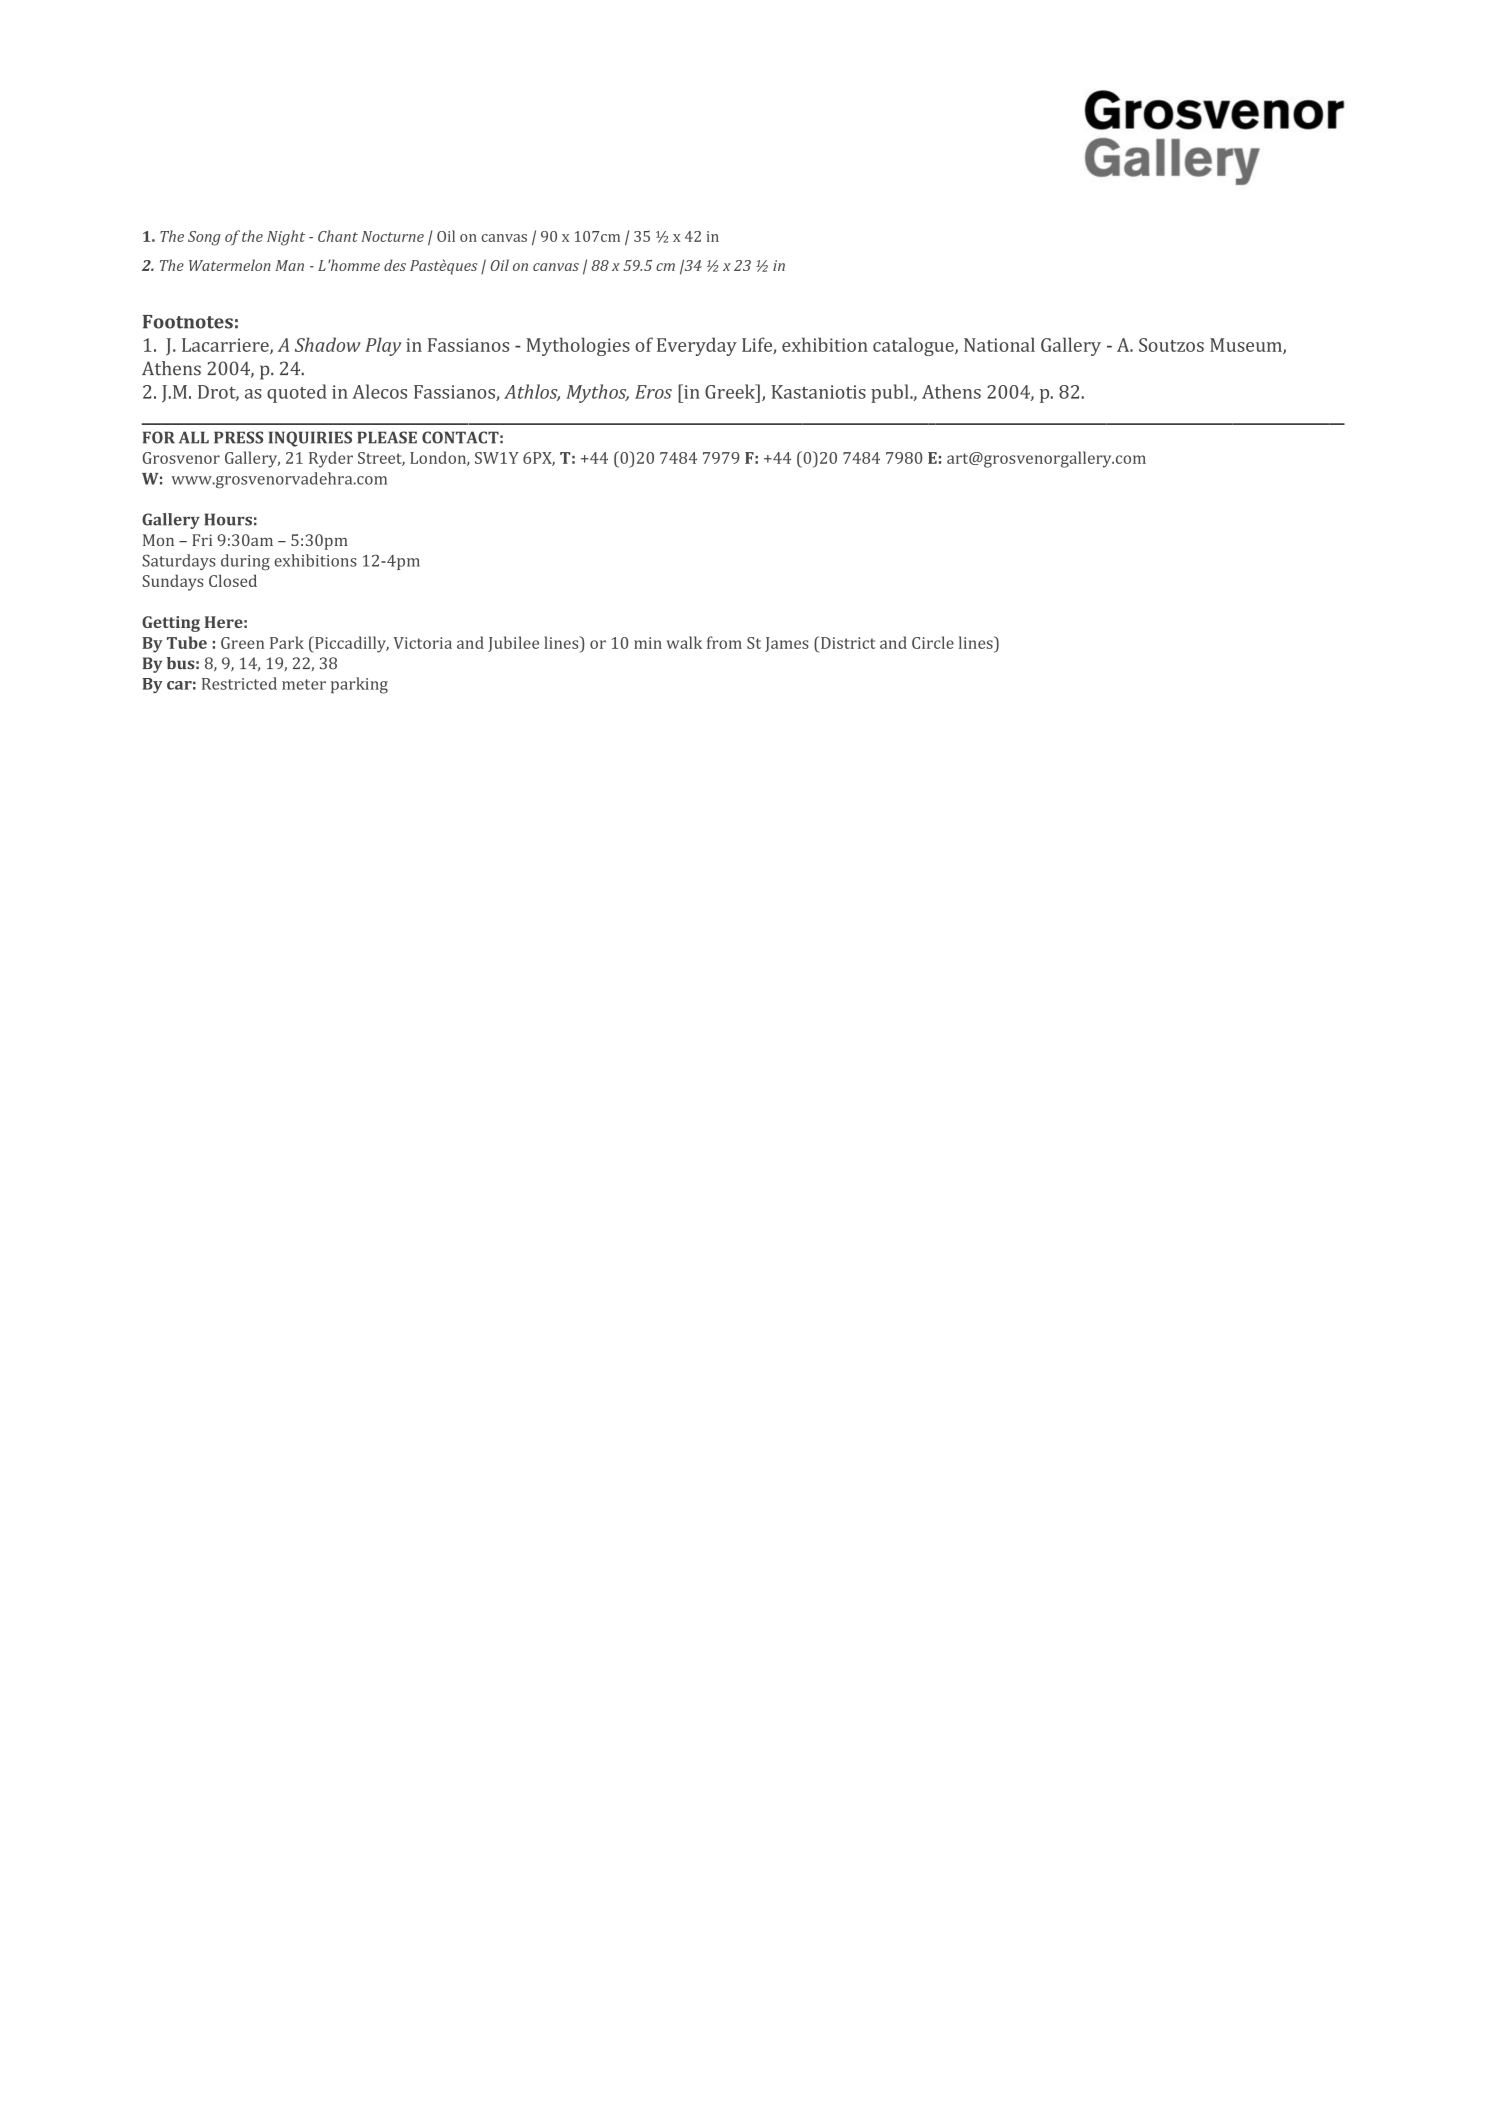 The width and height of the screenshot is (1490, 2107). What do you see at coordinates (684, 642) in the screenshot?
I see `walk` at bounding box center [684, 642].
